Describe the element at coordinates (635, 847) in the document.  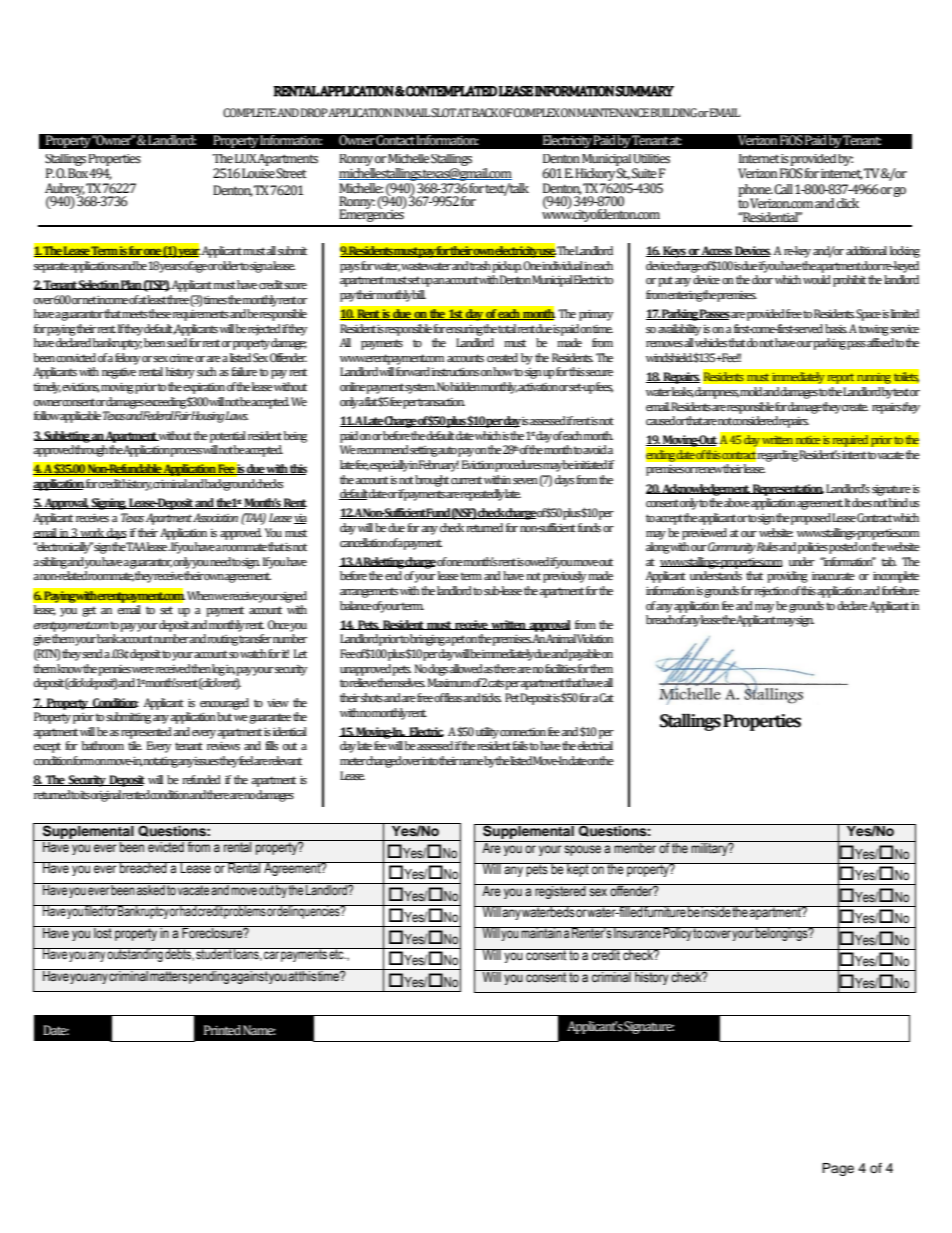
I see `member` at that location.
